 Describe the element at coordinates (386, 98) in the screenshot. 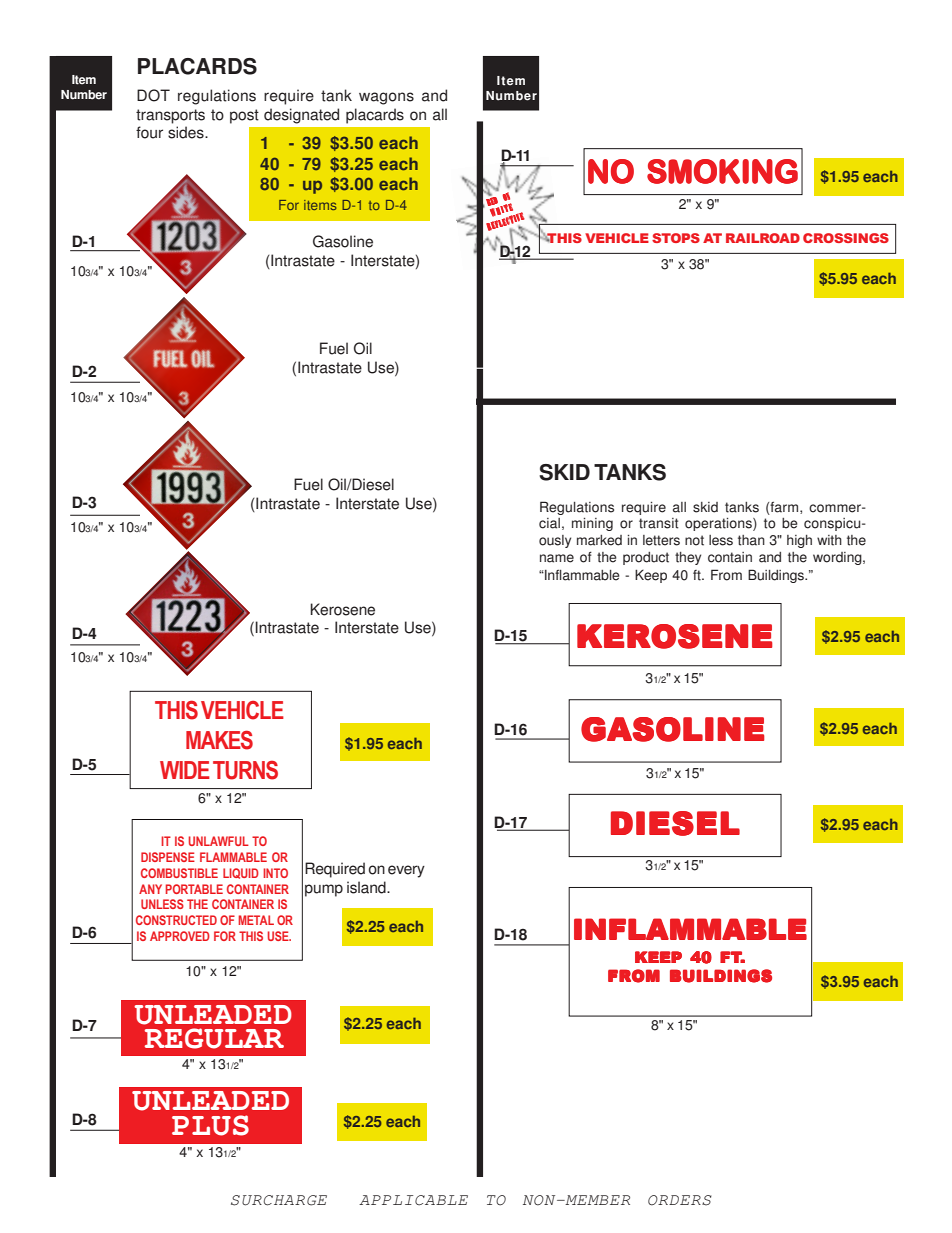

I see `wagons` at that location.
